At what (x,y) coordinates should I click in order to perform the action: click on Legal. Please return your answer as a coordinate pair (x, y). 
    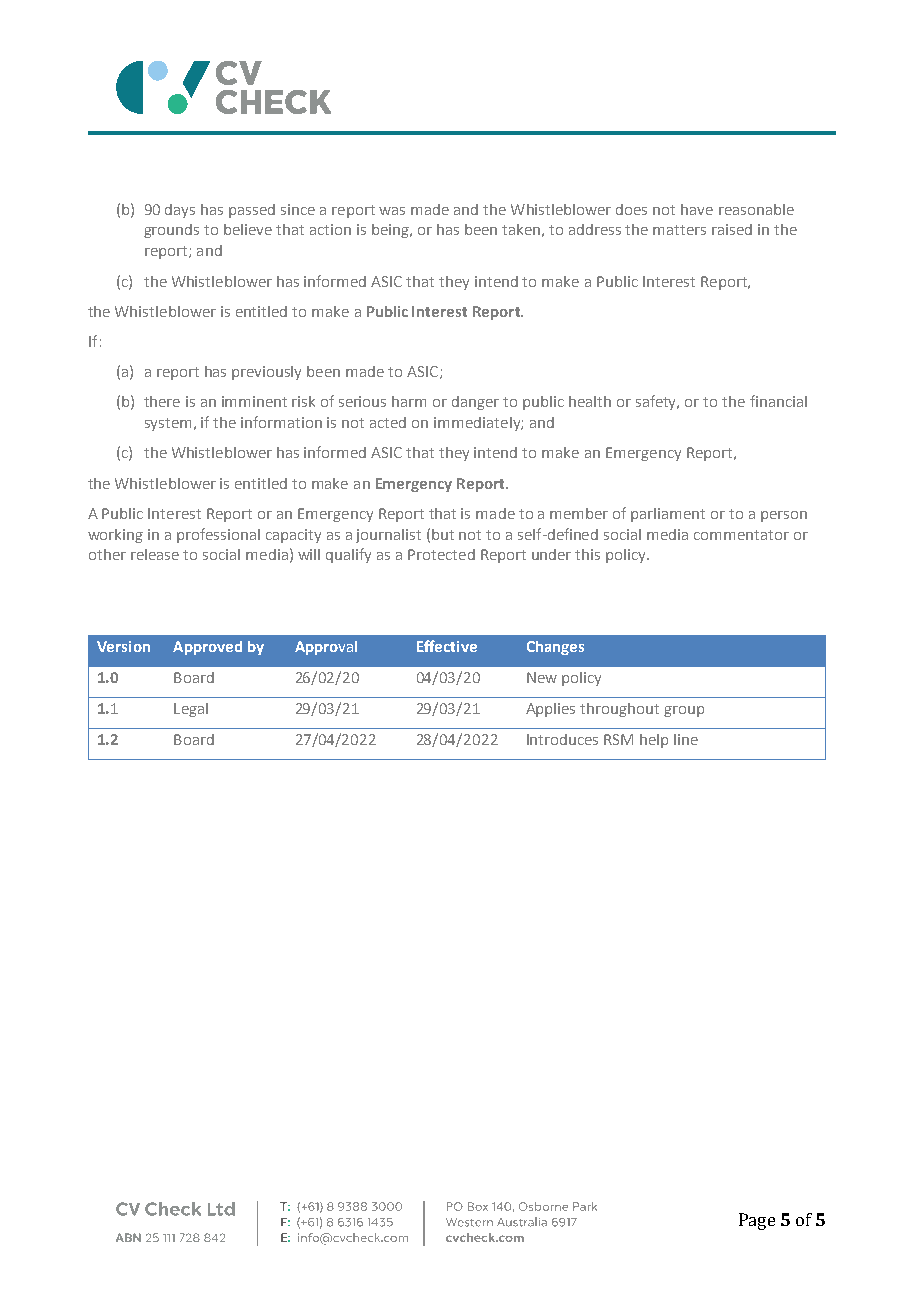
    Looking at the image, I should click on (191, 710).
